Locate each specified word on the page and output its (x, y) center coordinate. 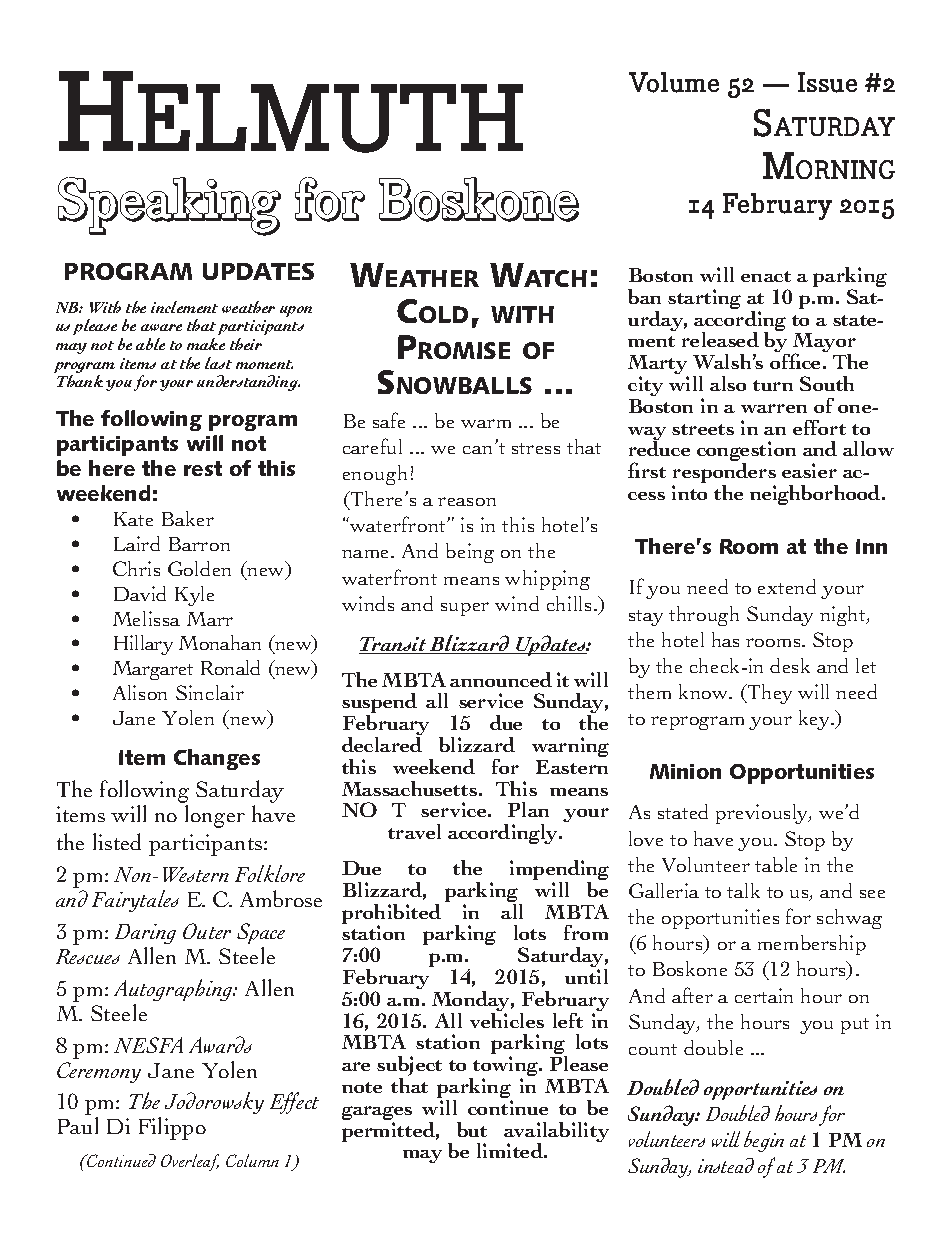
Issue (827, 82)
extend (787, 586)
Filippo (172, 1128)
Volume (674, 82)
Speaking (169, 206)
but (472, 1129)
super (465, 609)
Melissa (146, 618)
